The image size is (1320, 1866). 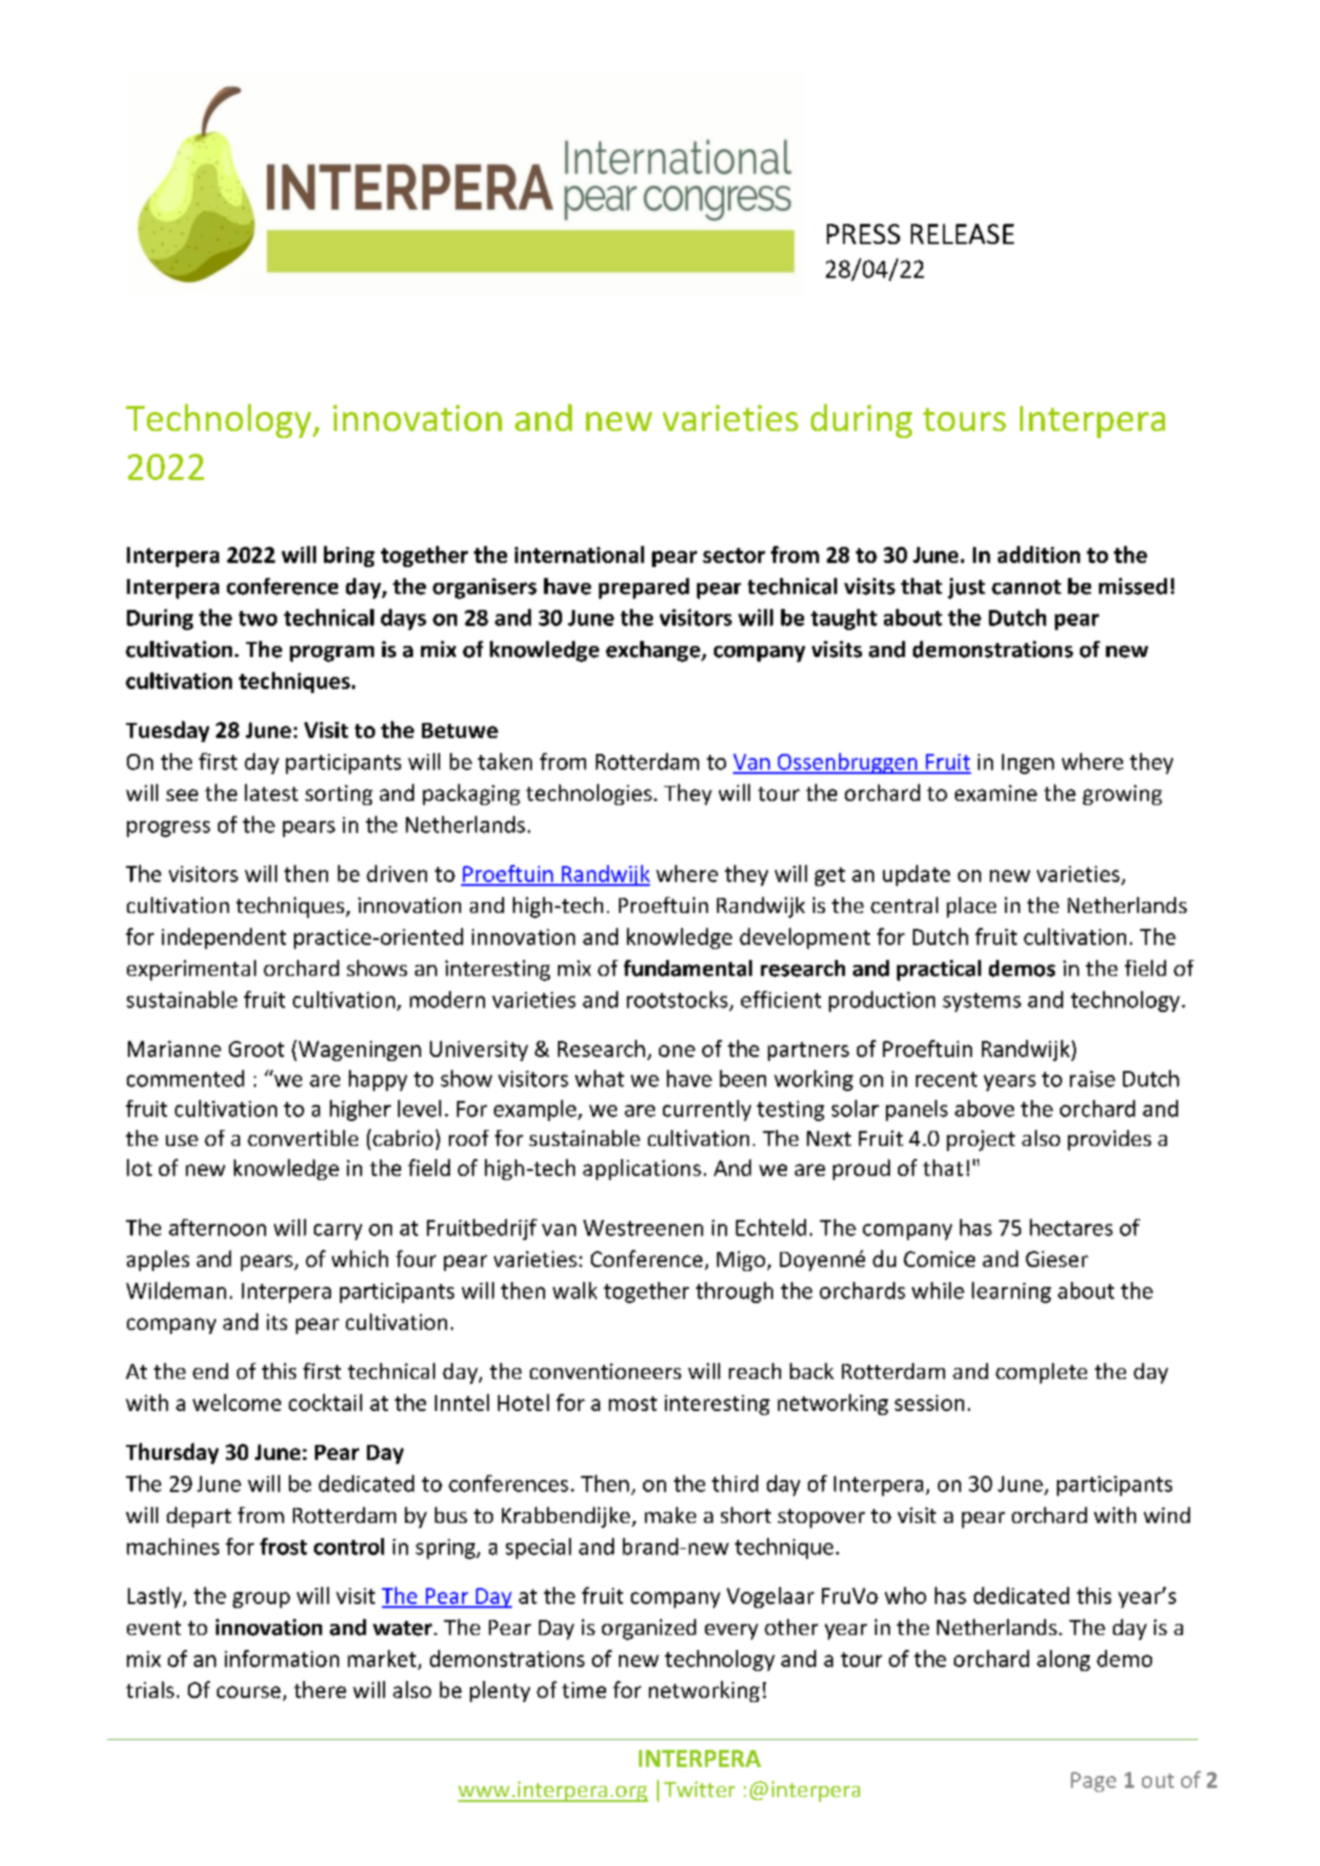 What do you see at coordinates (699, 1789) in the screenshot?
I see `Twitter` at bounding box center [699, 1789].
